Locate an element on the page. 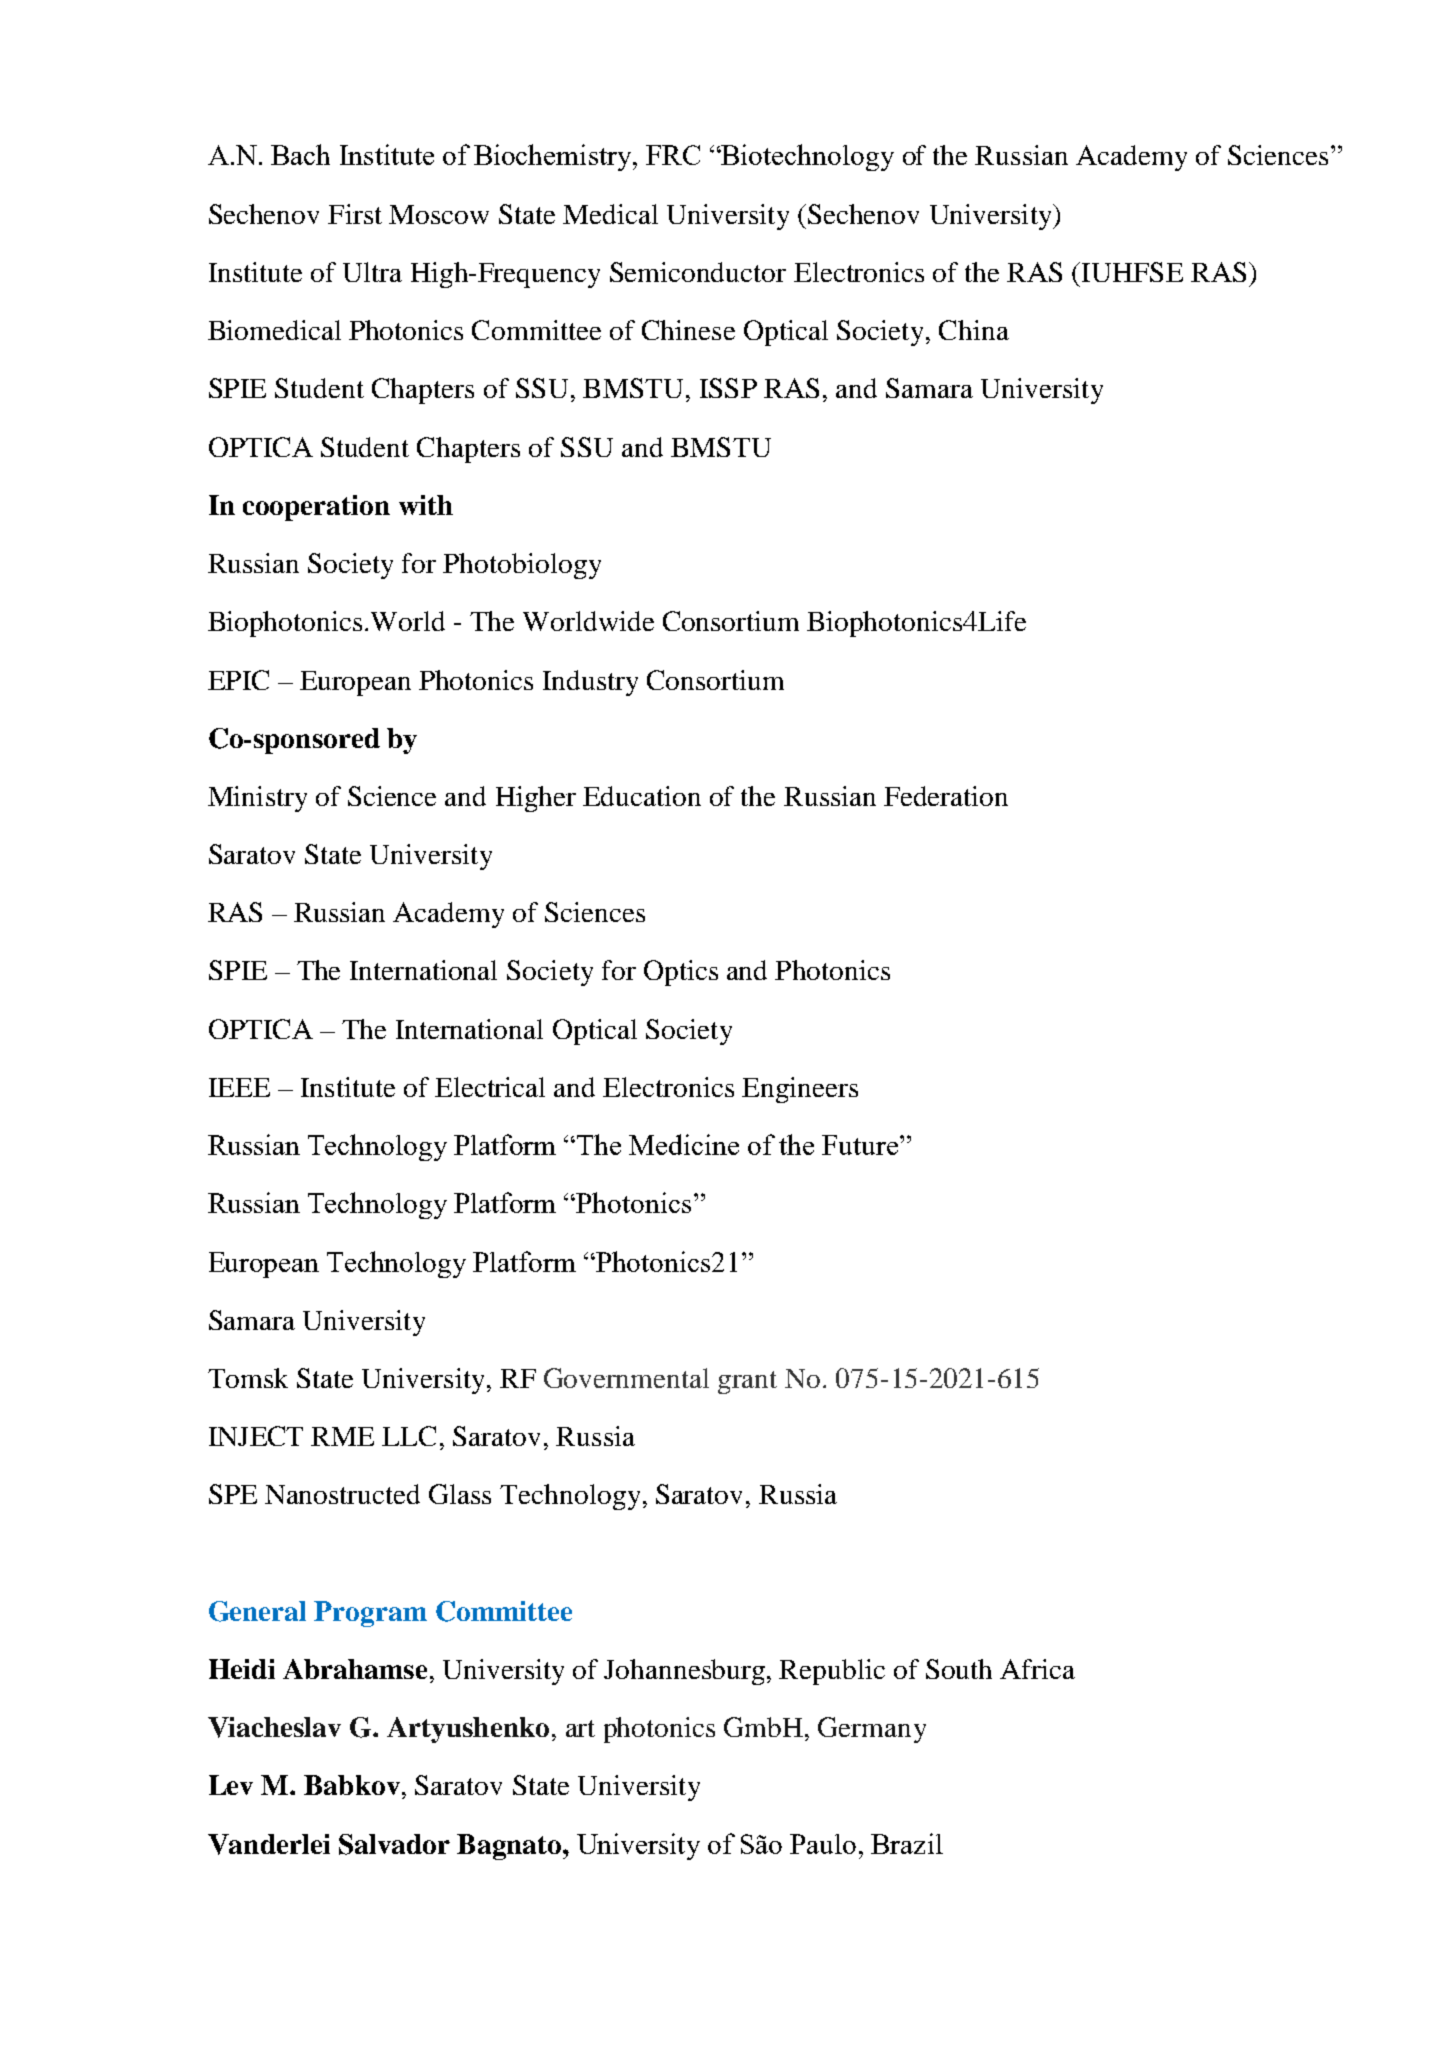  Salvador is located at coordinates (394, 1844).
